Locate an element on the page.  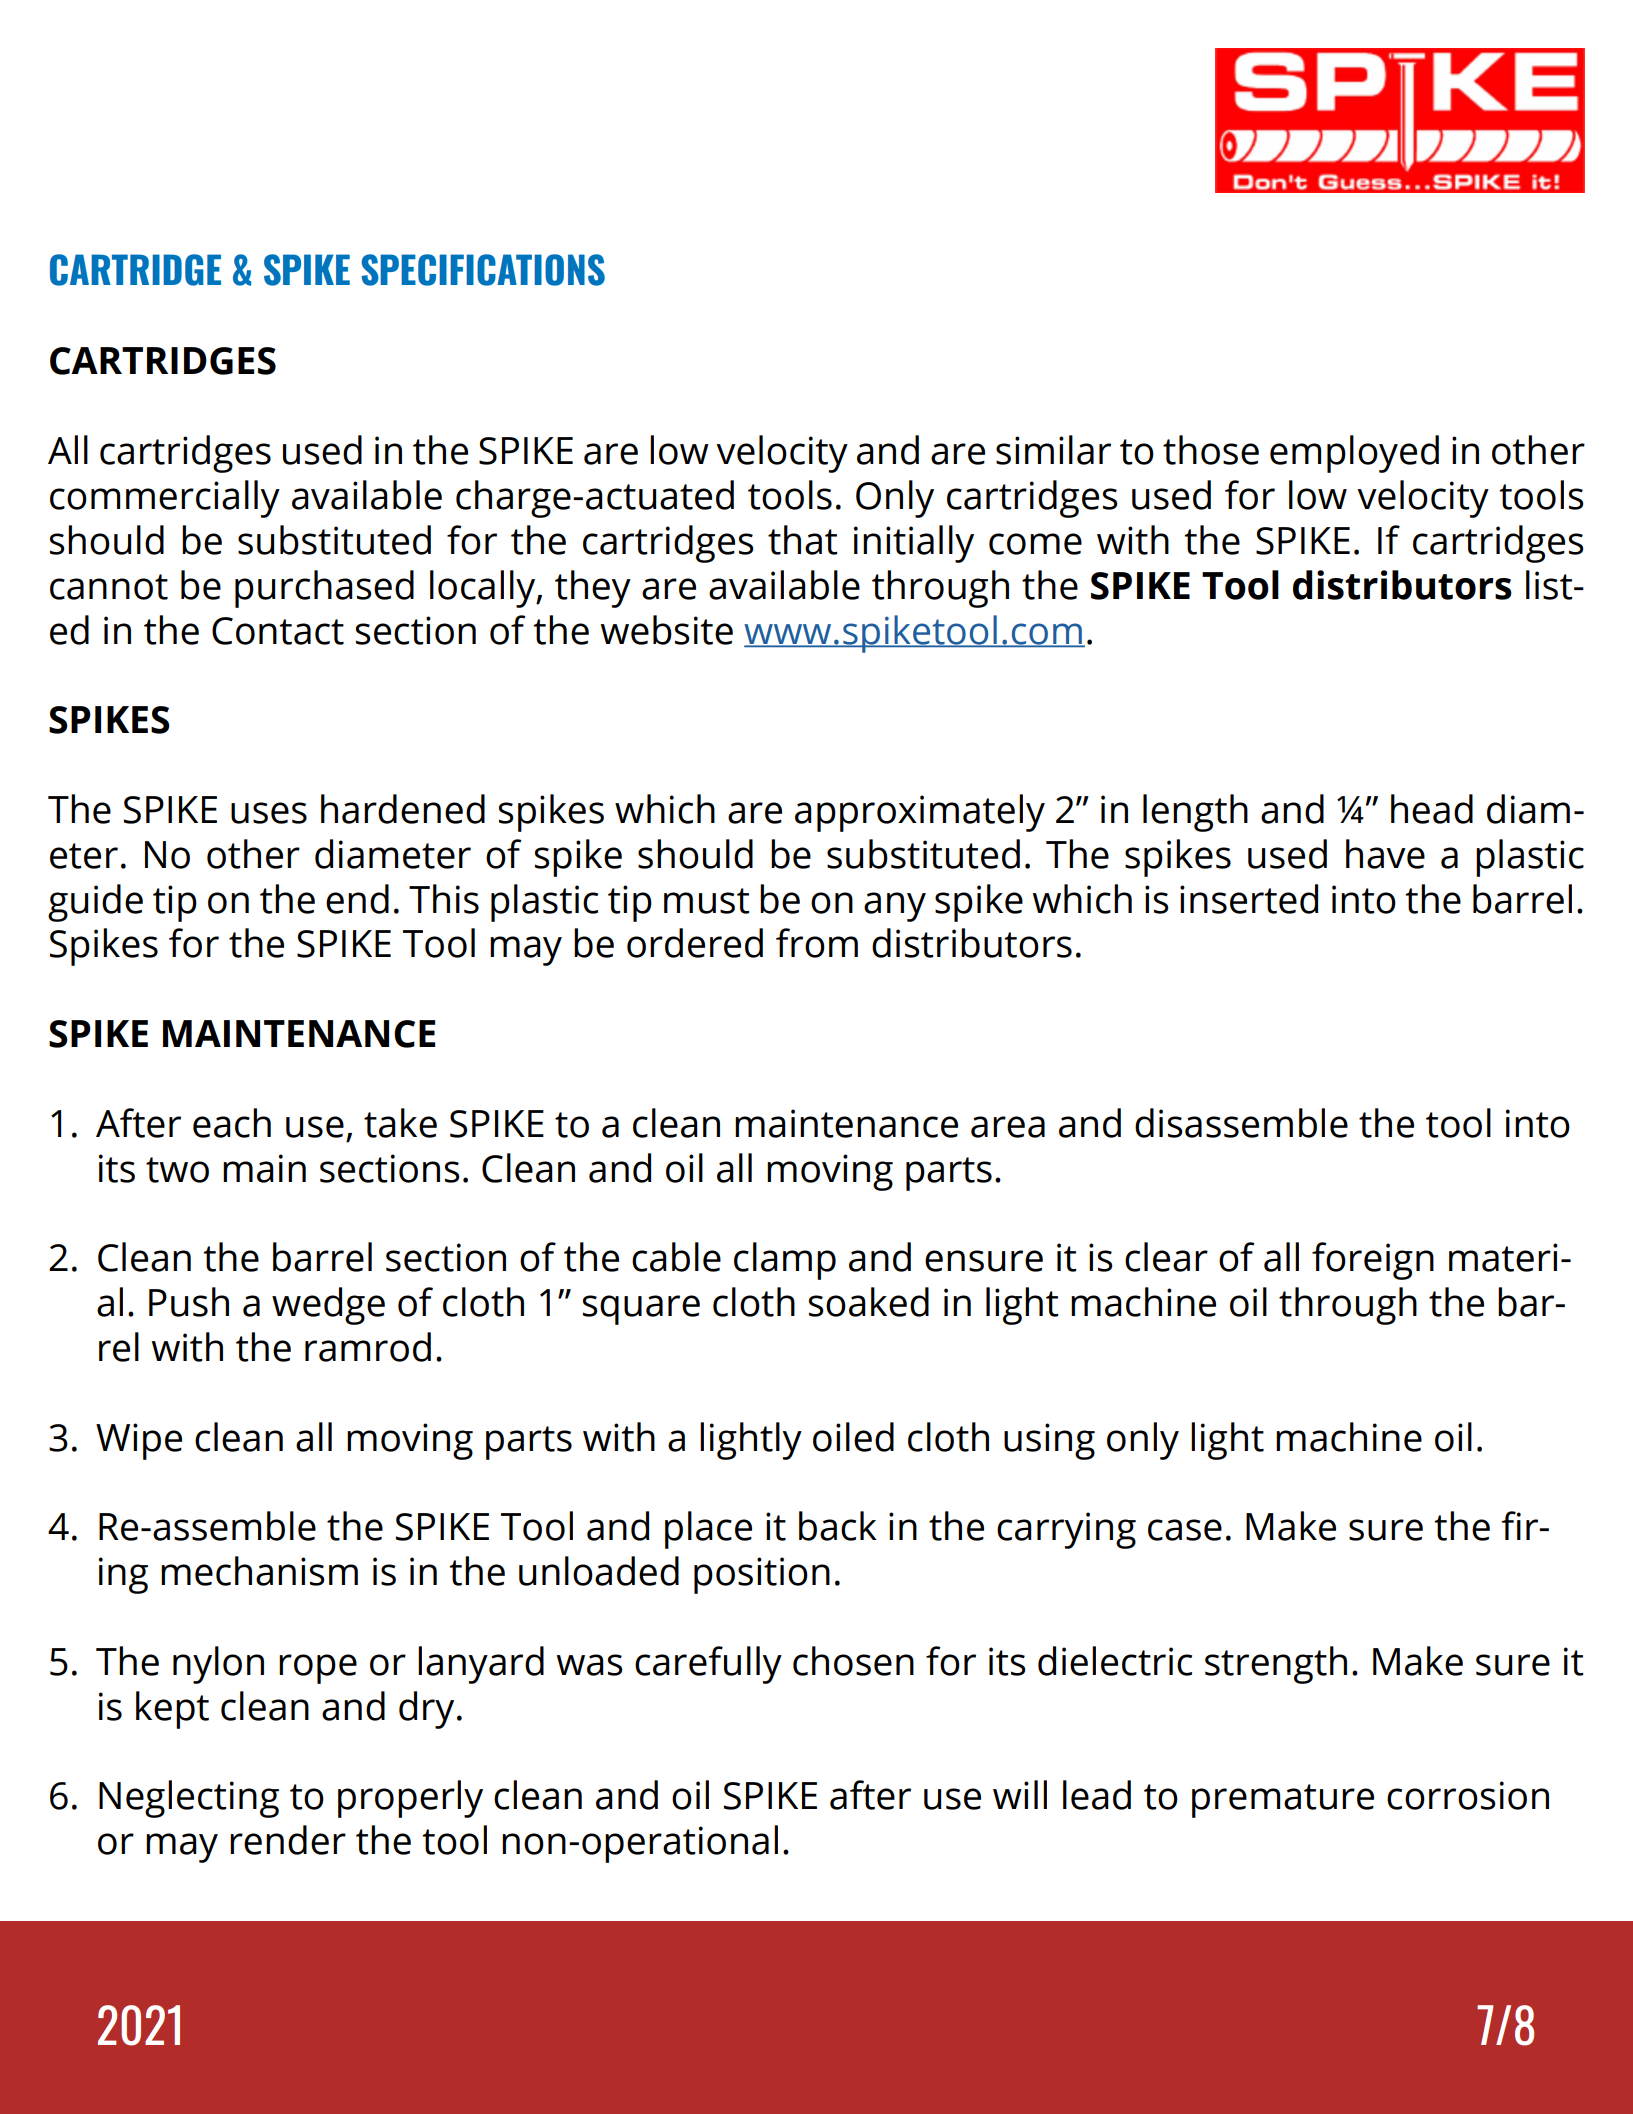
Neglecting is located at coordinates (189, 1799).
